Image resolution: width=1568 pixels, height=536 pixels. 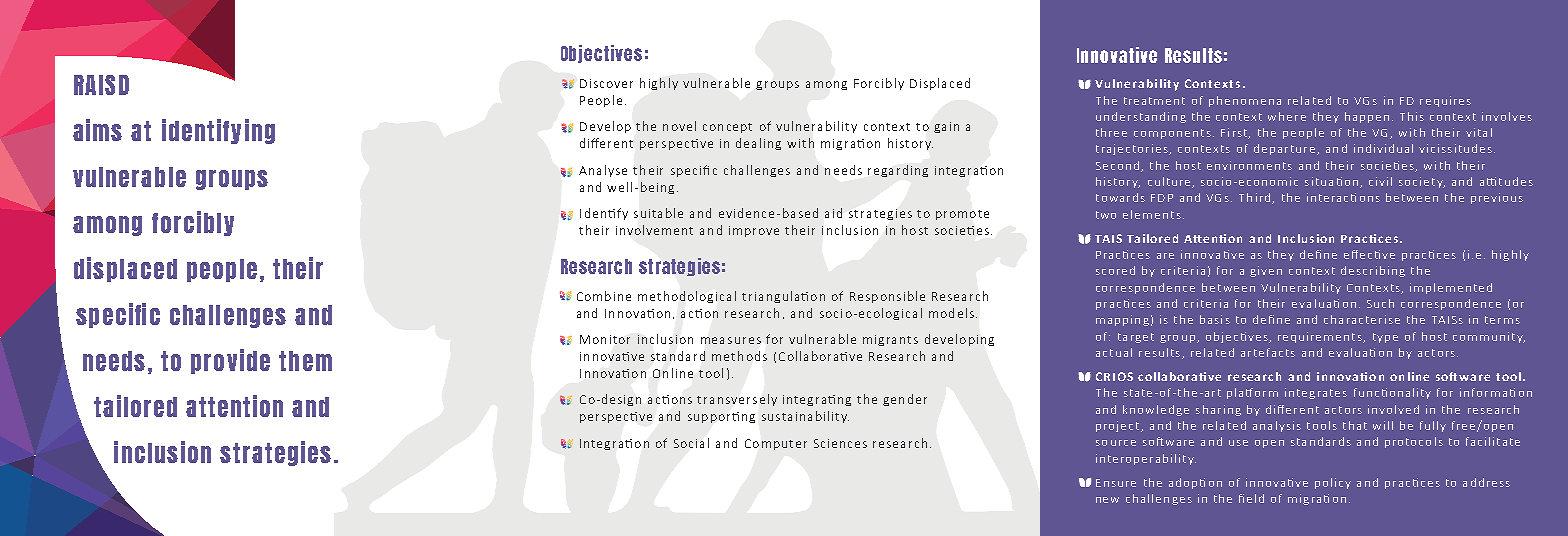 What do you see at coordinates (739, 356) in the page?
I see `methods` at bounding box center [739, 356].
